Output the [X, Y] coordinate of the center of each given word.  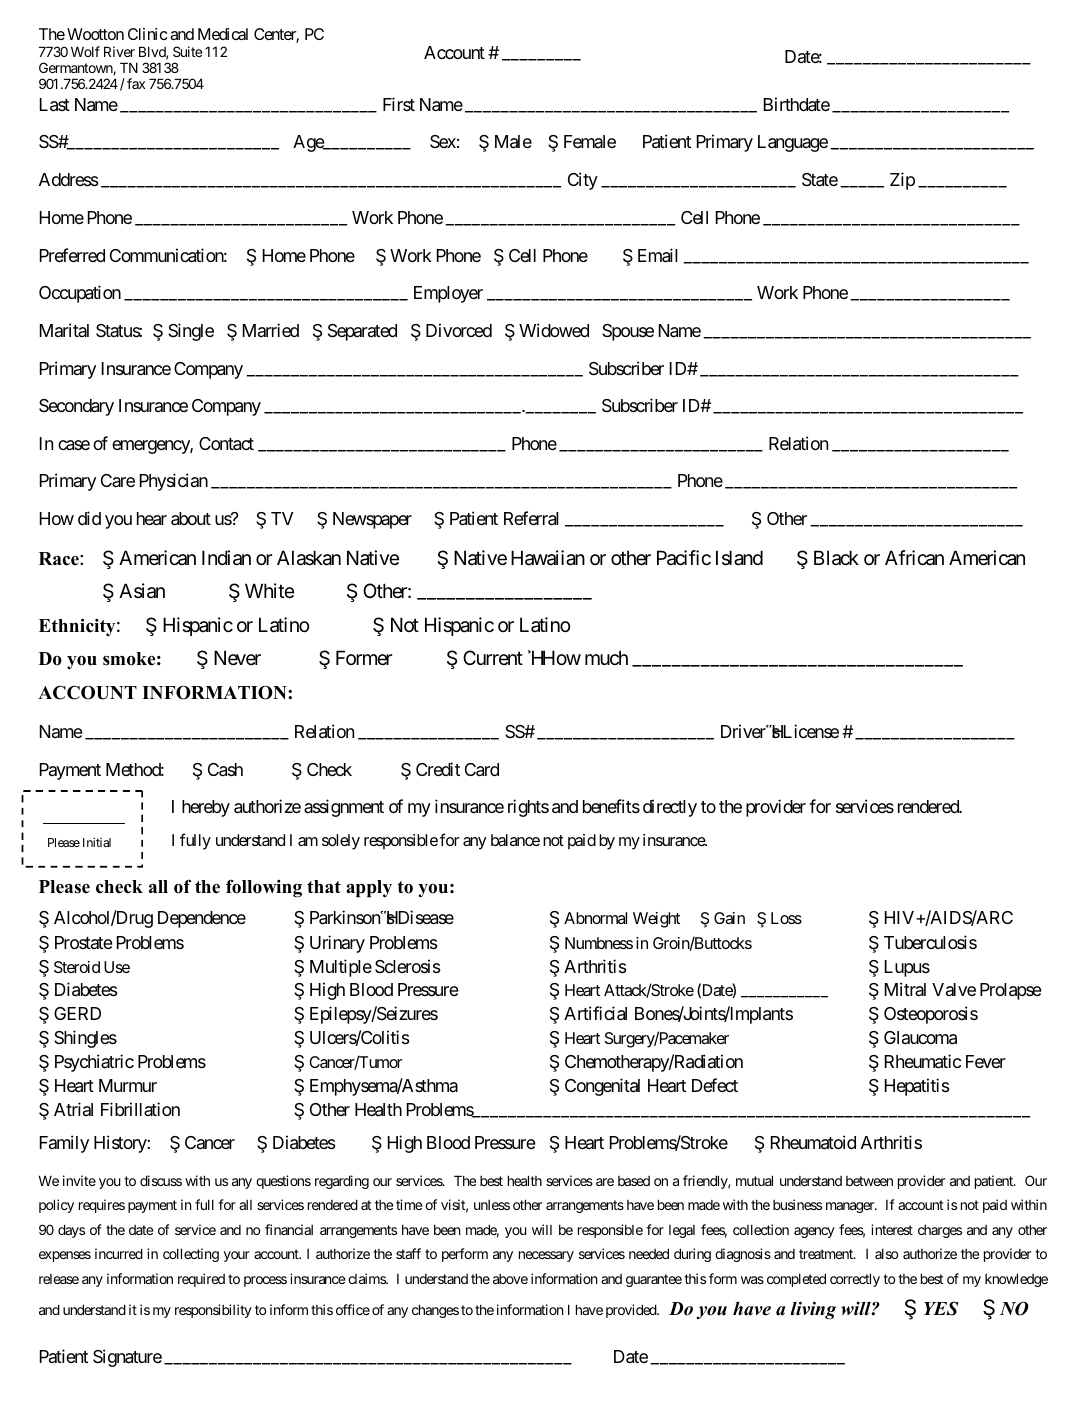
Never [237, 658]
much [606, 657]
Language [793, 143]
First [399, 104]
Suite [187, 51]
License [809, 731]
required [201, 1280]
